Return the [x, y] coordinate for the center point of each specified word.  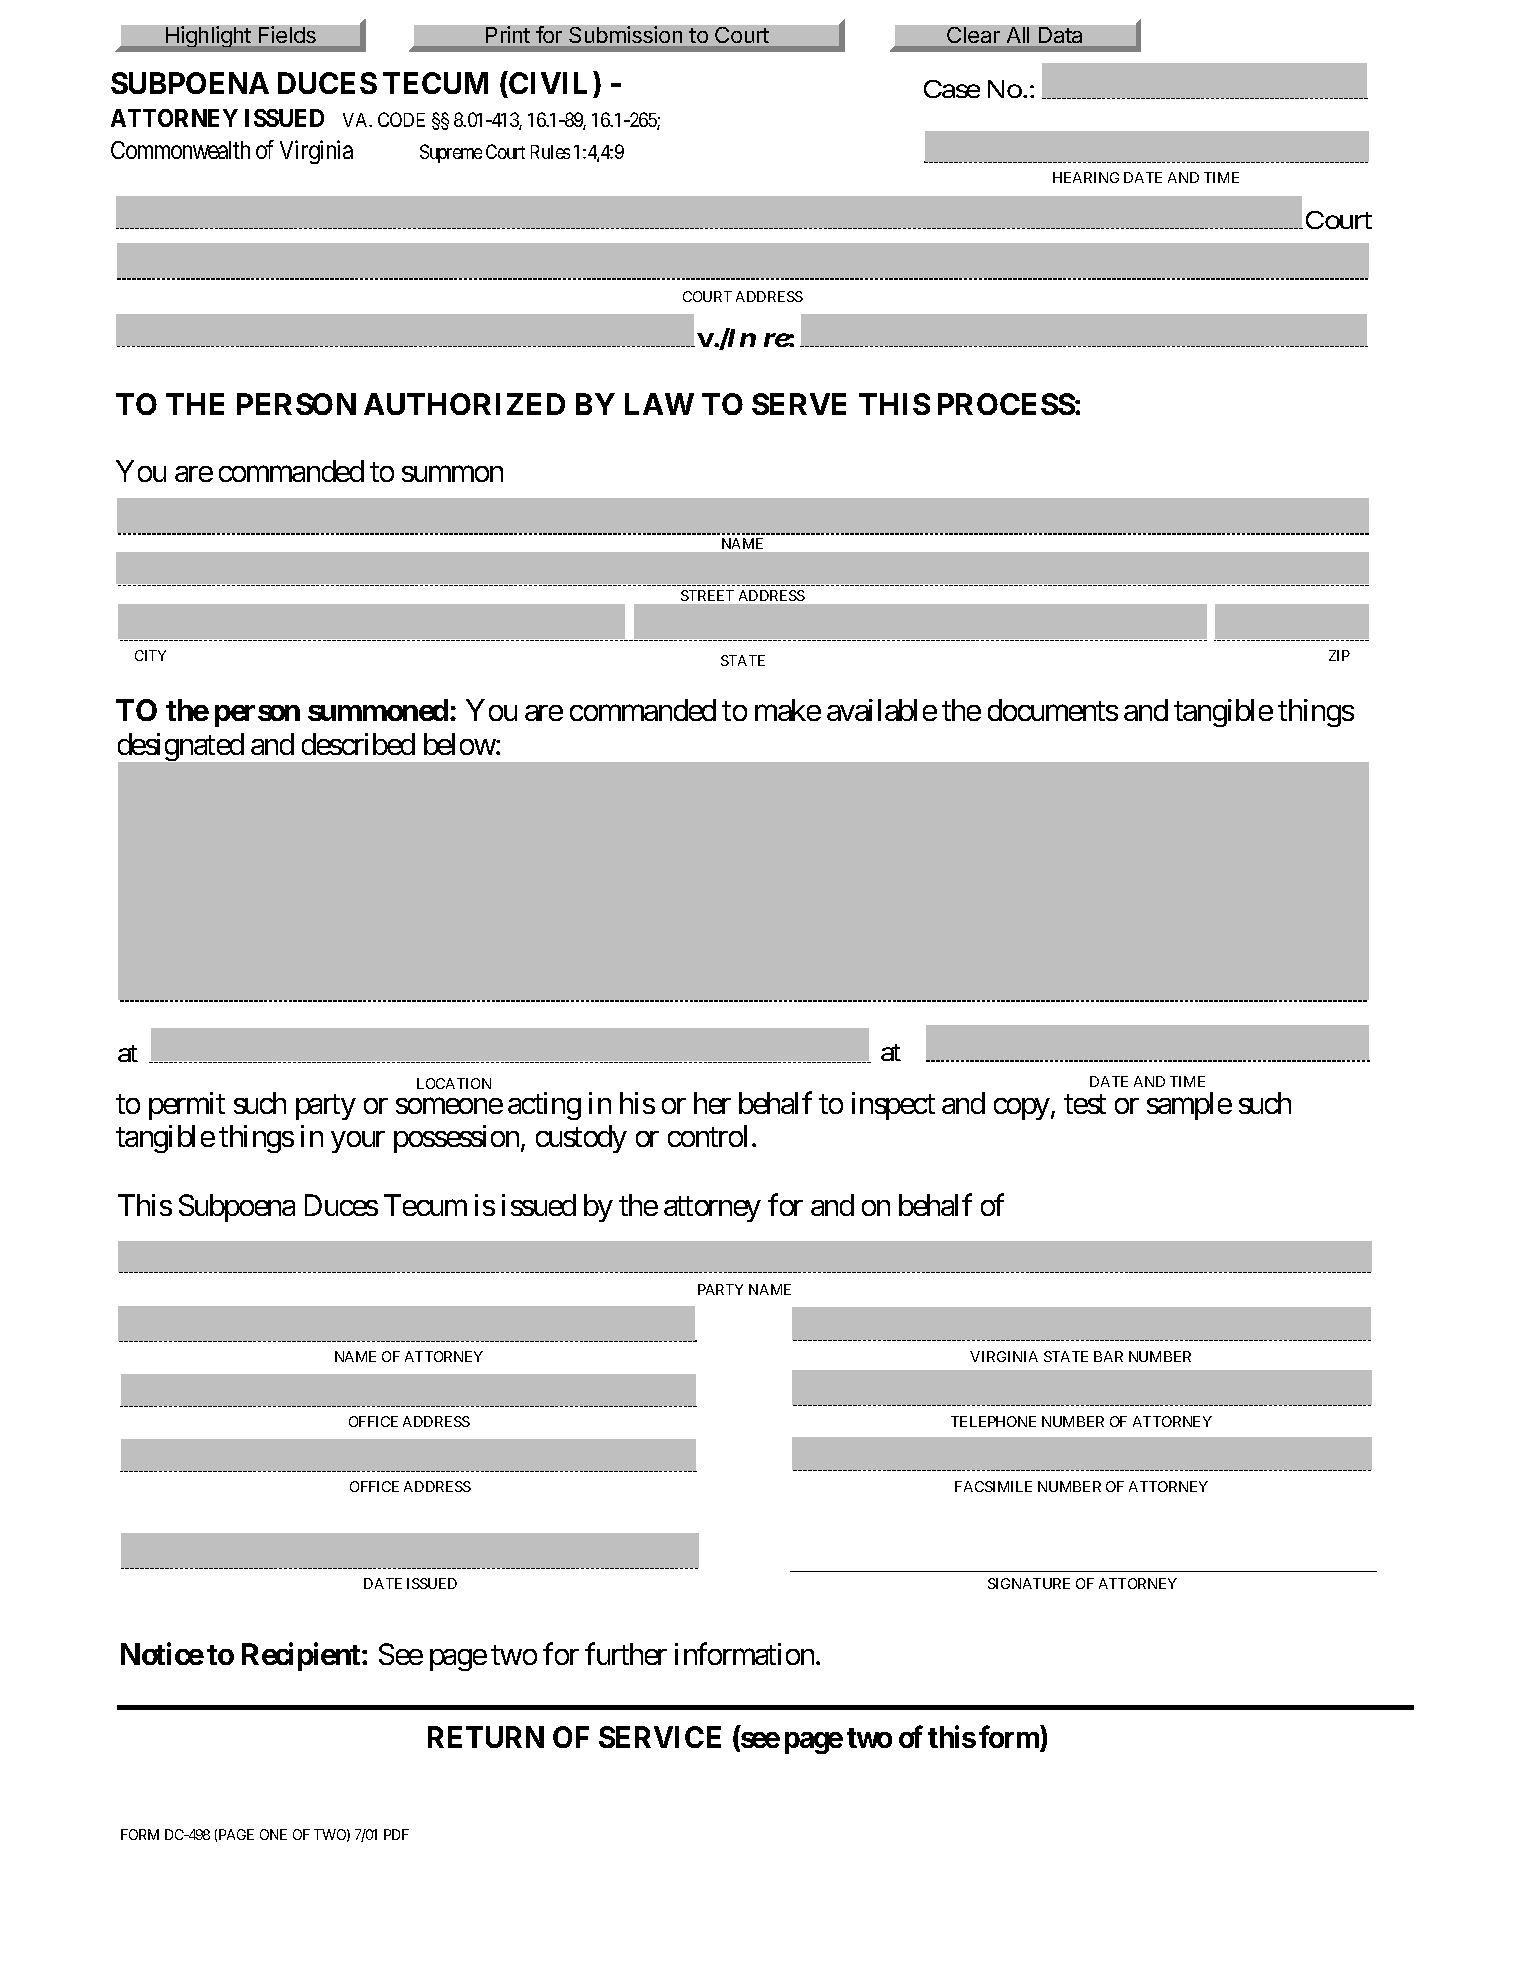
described [358, 744]
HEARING [1086, 177]
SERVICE [660, 1737]
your [358, 1142]
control [707, 1136]
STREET [707, 595]
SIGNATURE [1029, 1583]
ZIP [1339, 655]
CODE [401, 119]
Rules [550, 152]
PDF [396, 1834]
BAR [1108, 1356]
